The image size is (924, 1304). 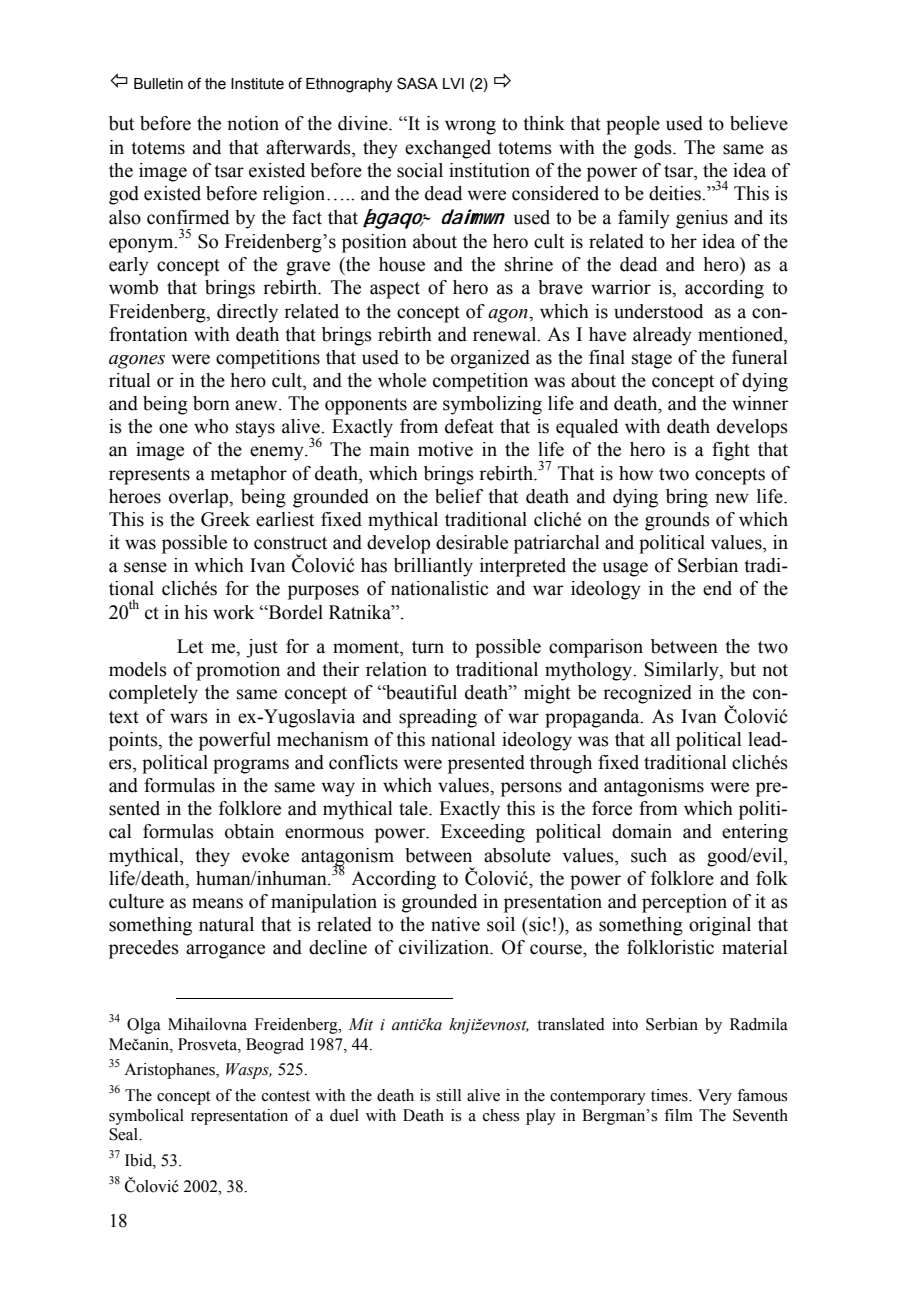 I want to click on believe, so click(x=759, y=123).
